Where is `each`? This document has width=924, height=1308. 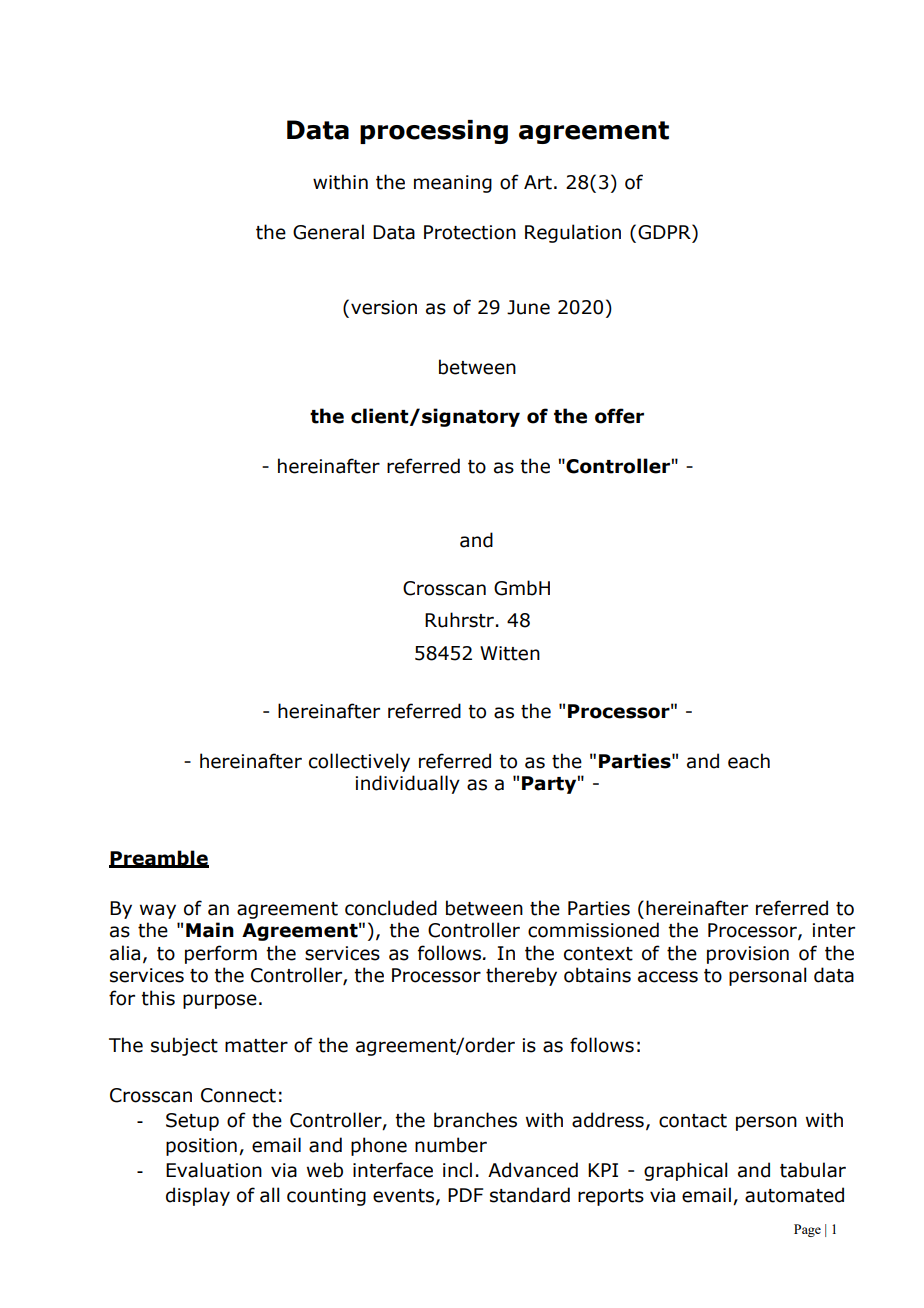
each is located at coordinates (749, 761).
